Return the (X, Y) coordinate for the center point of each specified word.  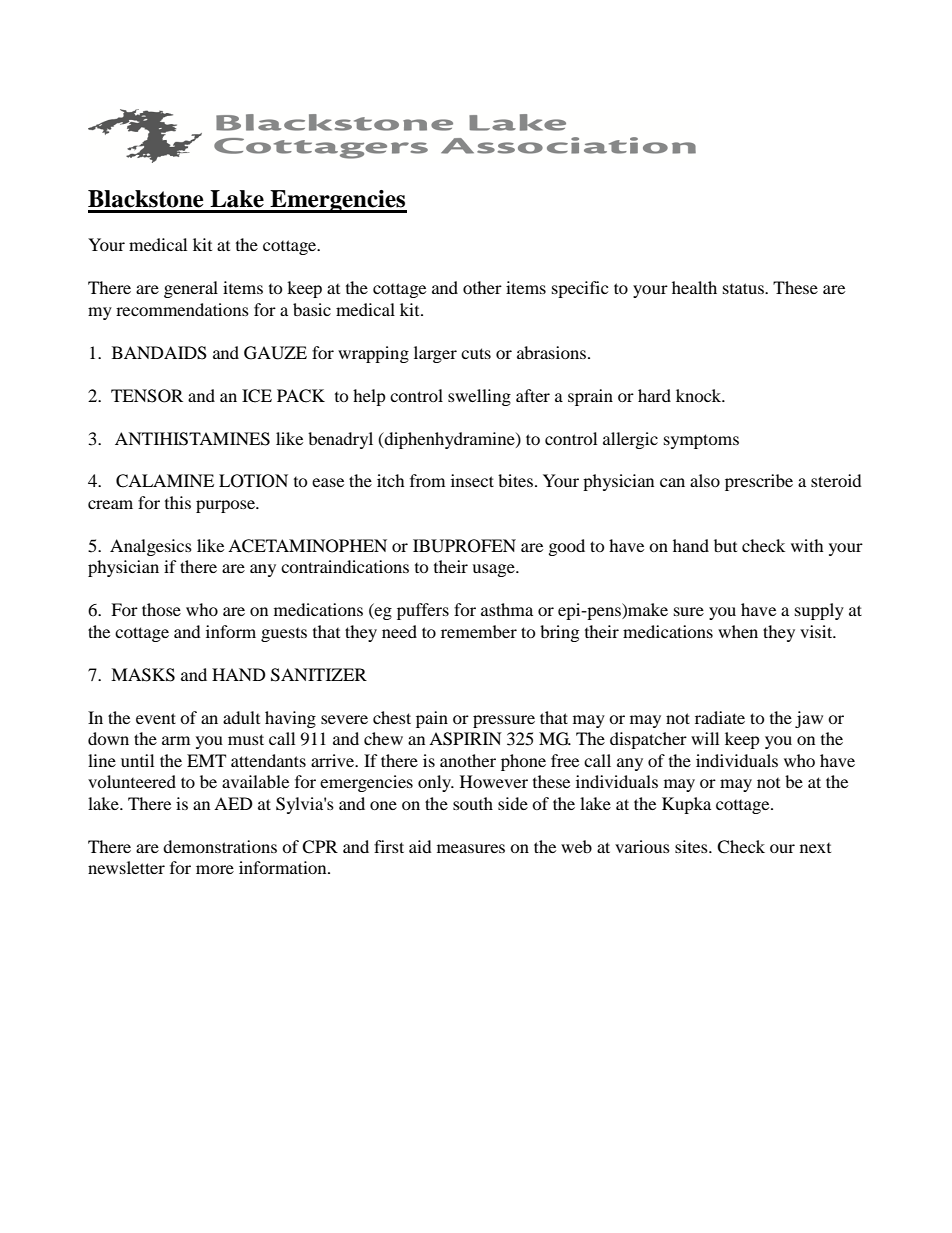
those (161, 609)
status (744, 288)
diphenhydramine (449, 440)
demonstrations (220, 846)
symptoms (701, 441)
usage (494, 570)
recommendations (182, 309)
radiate (720, 717)
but (725, 545)
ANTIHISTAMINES (192, 439)
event (156, 718)
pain (432, 719)
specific (580, 289)
